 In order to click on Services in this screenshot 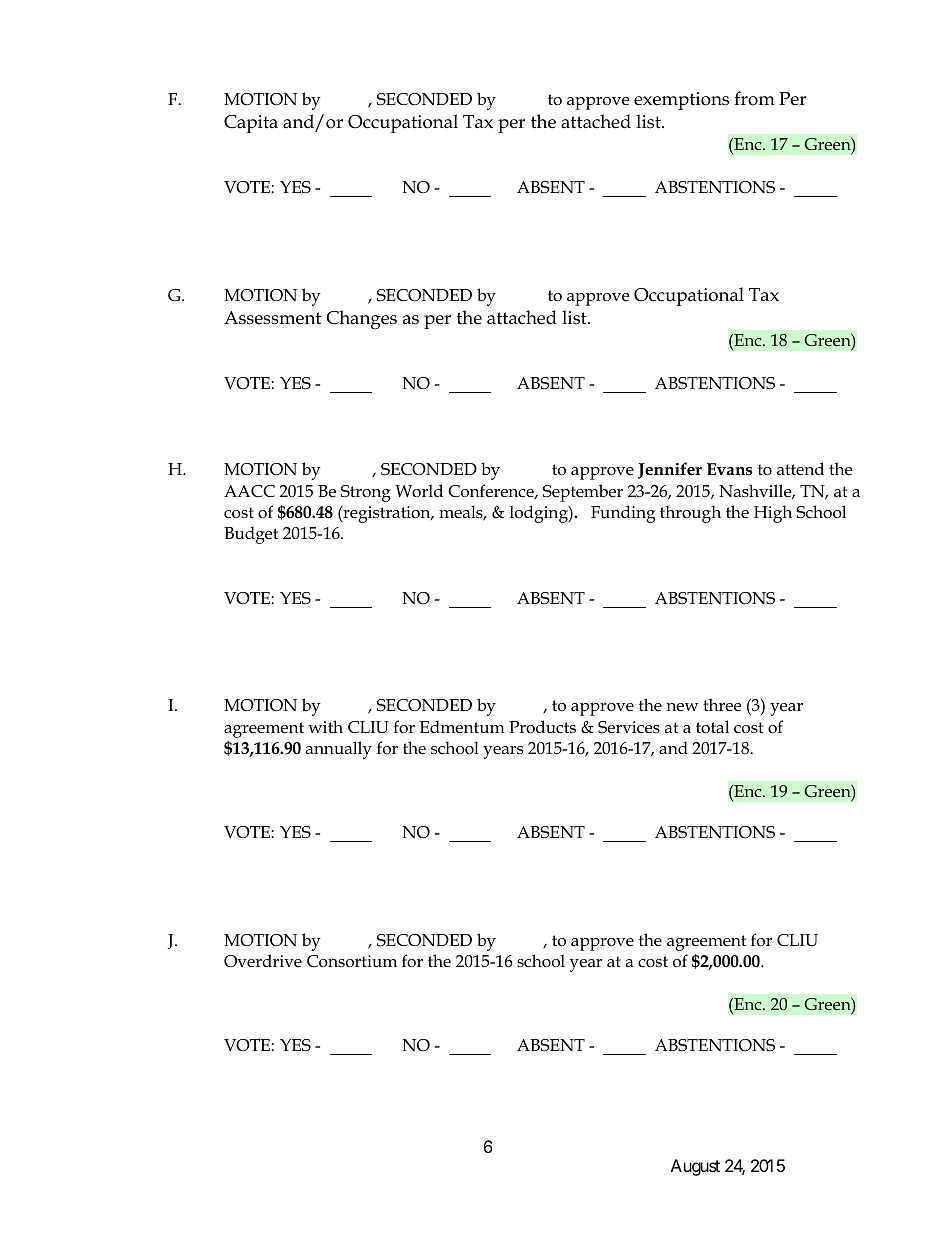, I will do `click(629, 727)`.
